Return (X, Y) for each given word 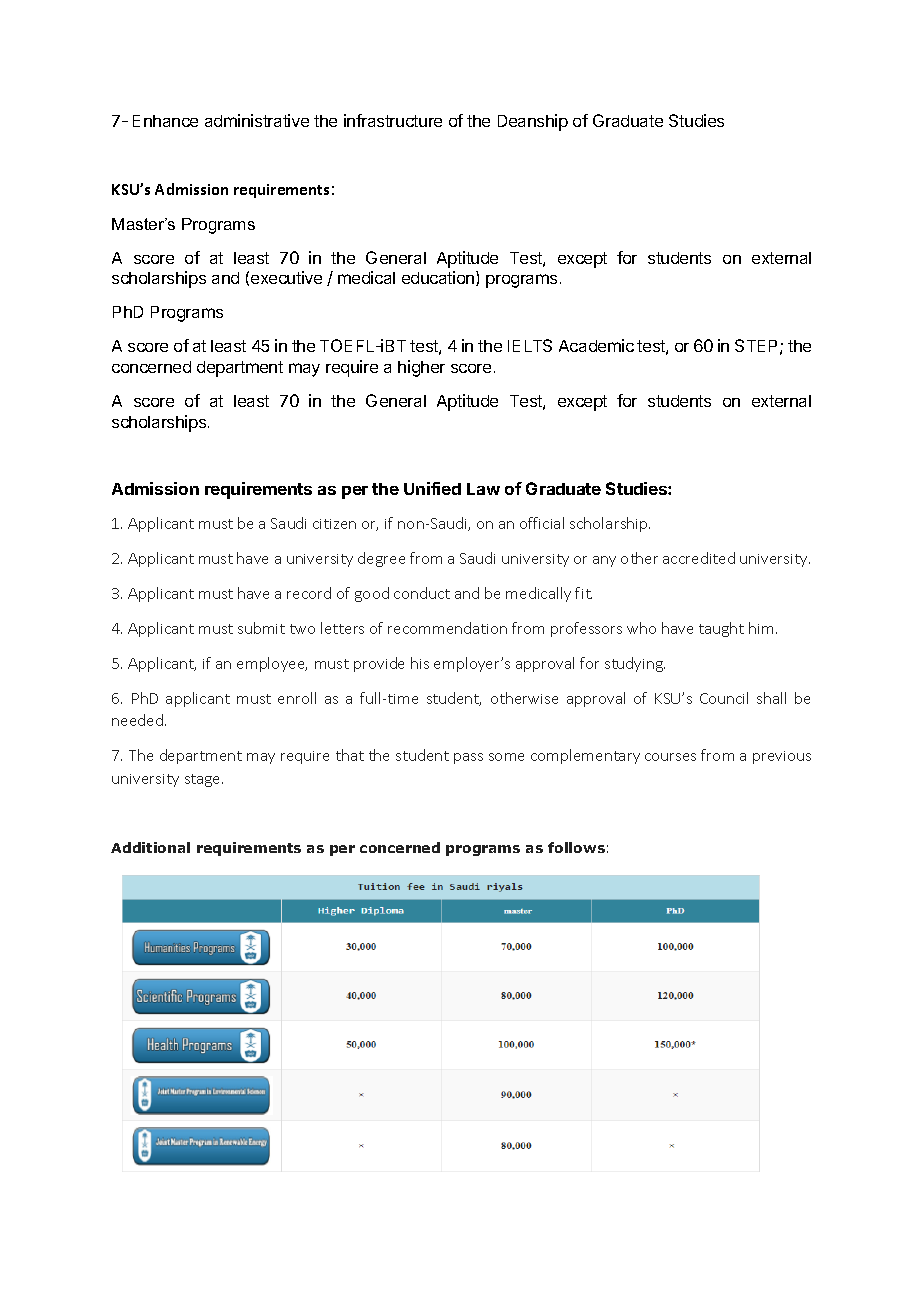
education (439, 278)
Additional (150, 847)
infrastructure (393, 120)
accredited (699, 558)
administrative (257, 120)
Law (483, 489)
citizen (334, 524)
